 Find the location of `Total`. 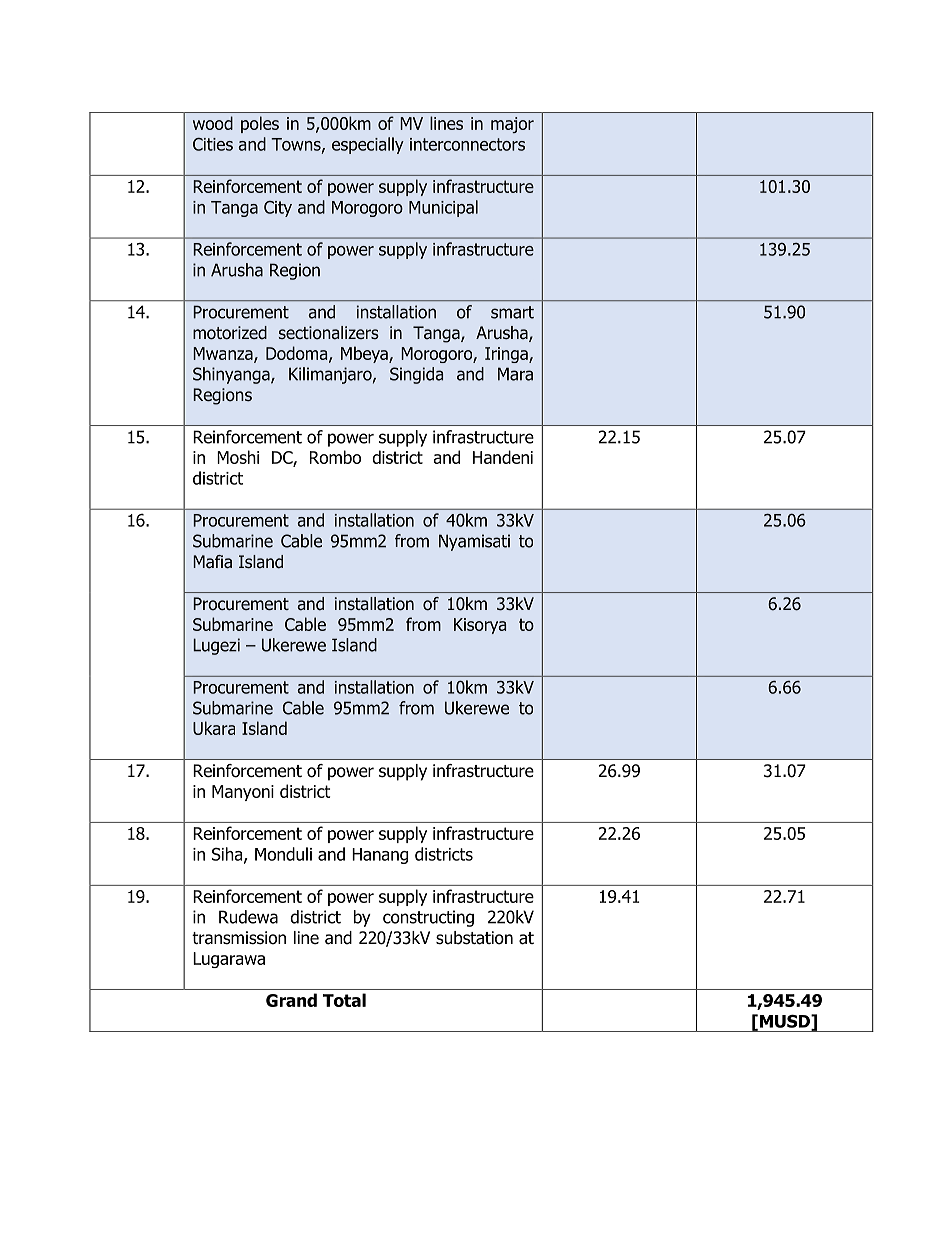

Total is located at coordinates (344, 1000).
